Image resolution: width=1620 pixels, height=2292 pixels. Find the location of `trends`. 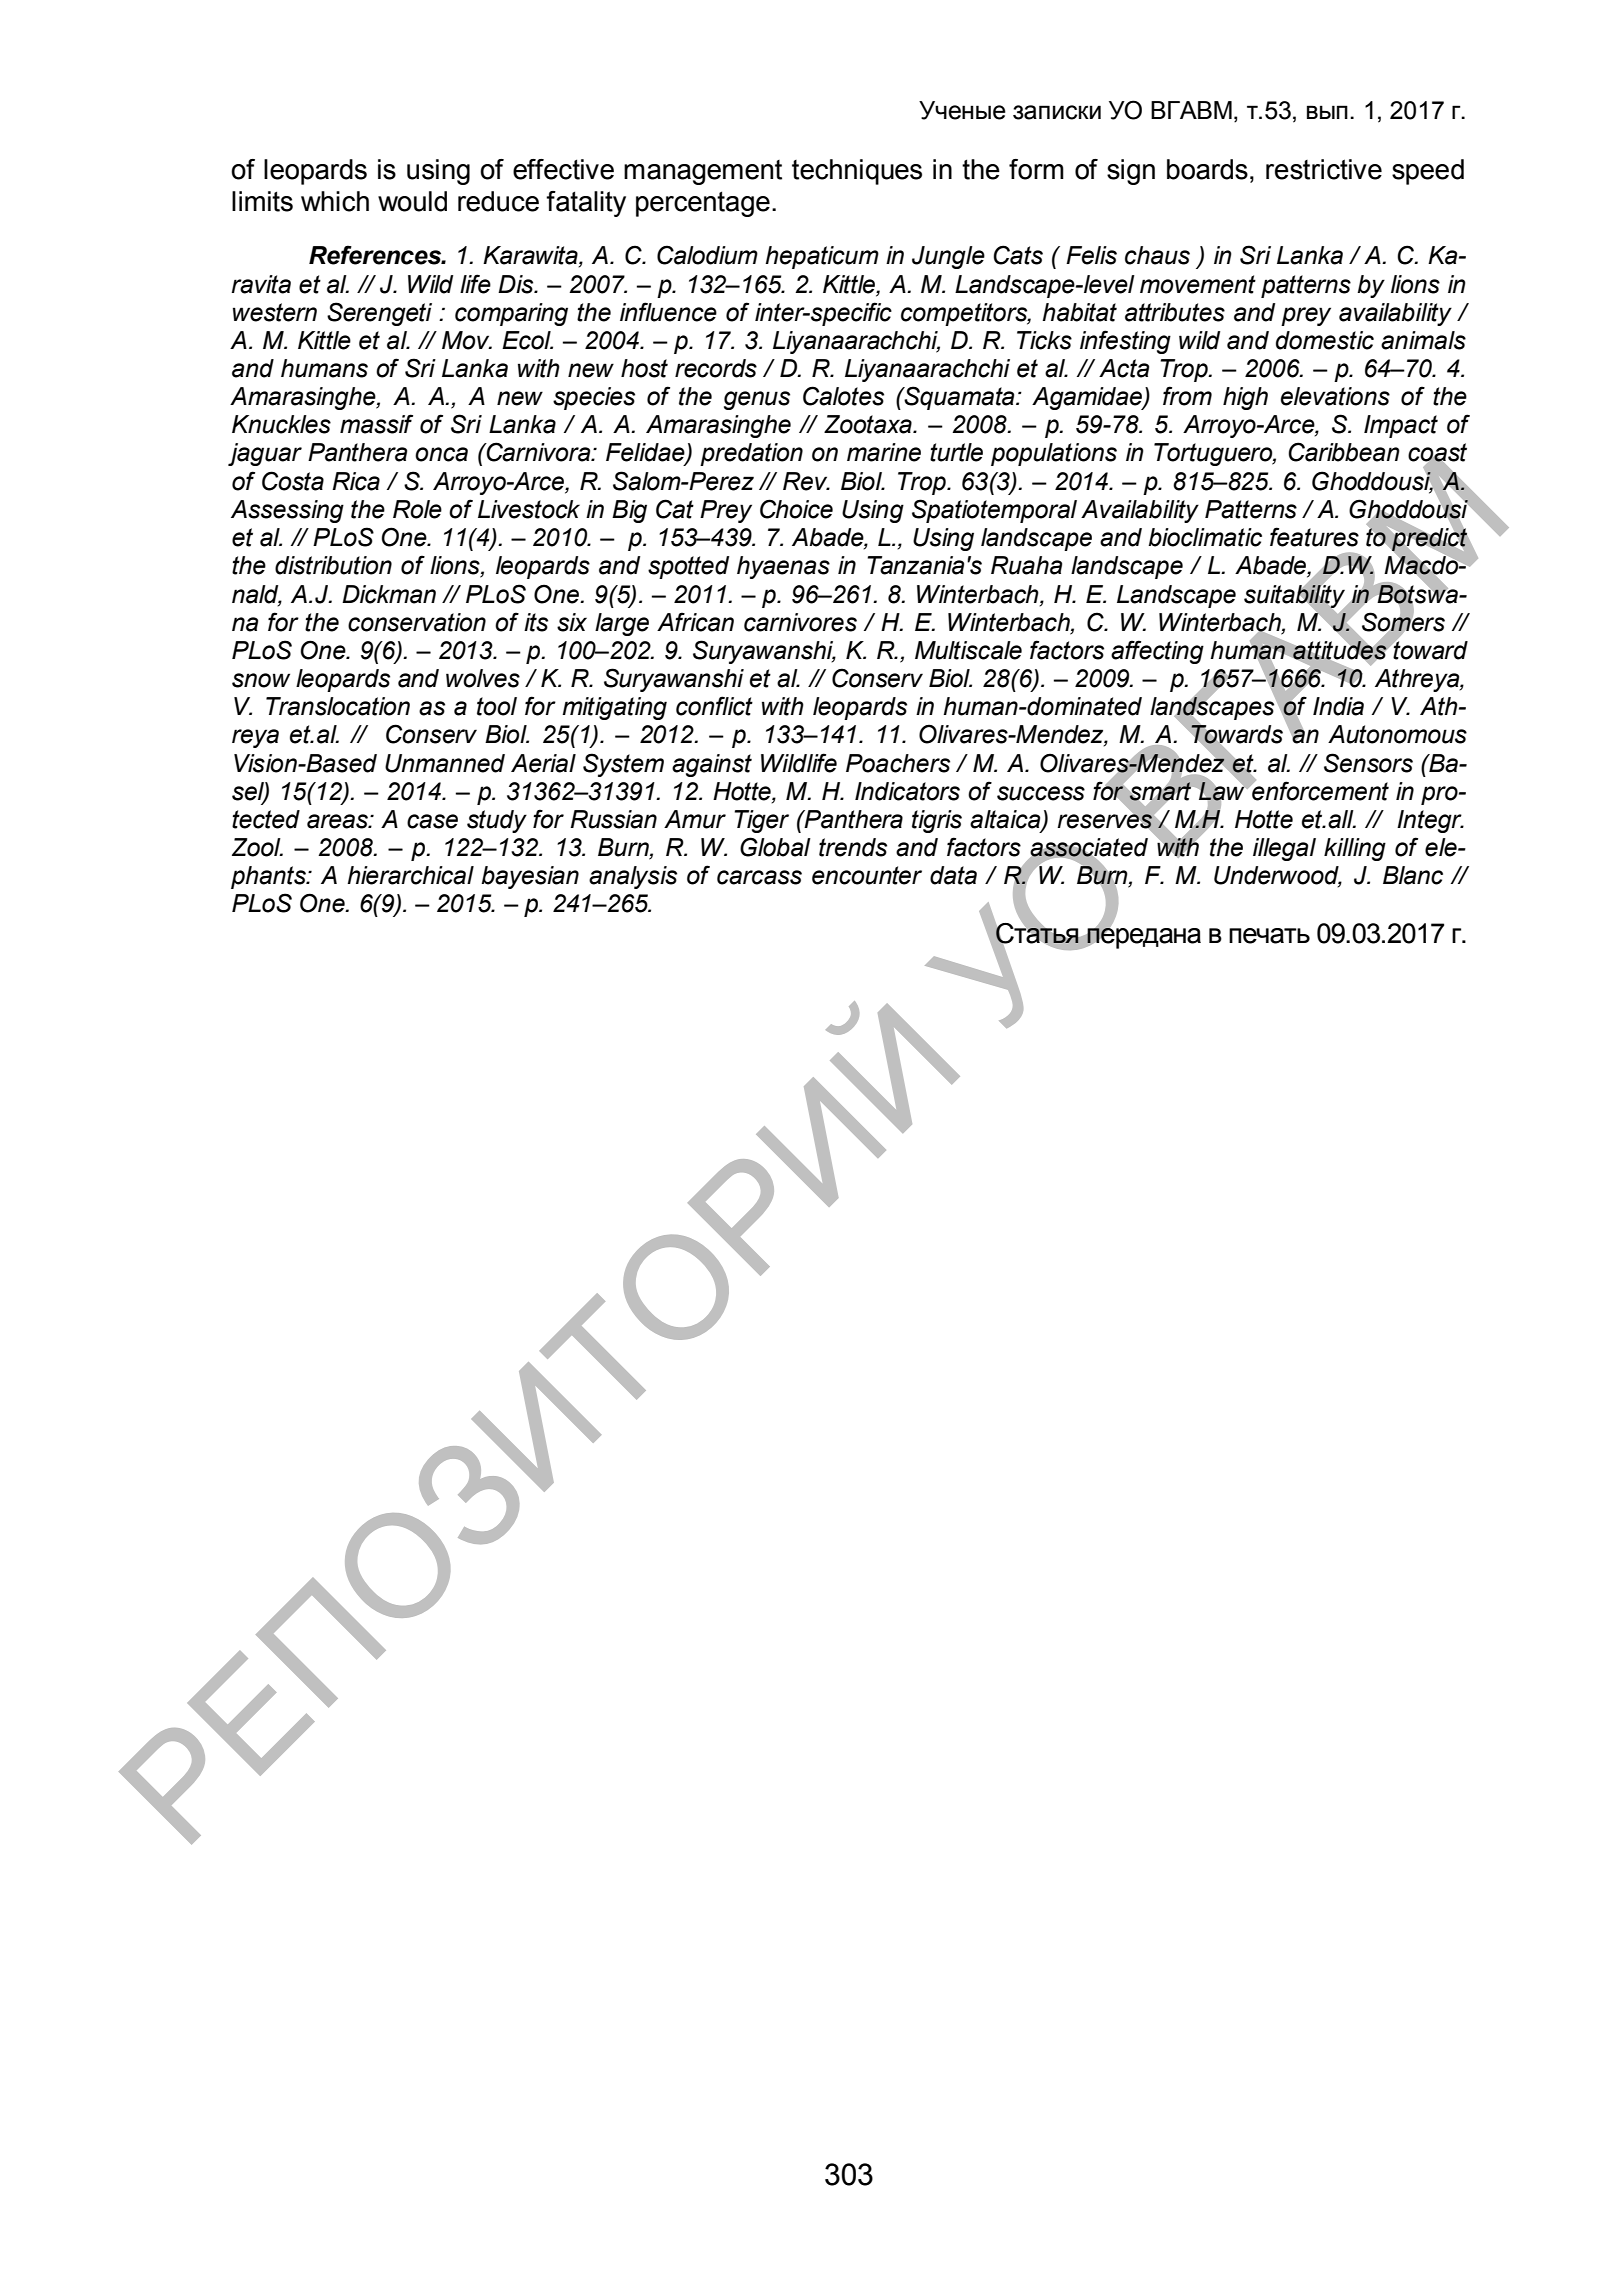

trends is located at coordinates (853, 847).
